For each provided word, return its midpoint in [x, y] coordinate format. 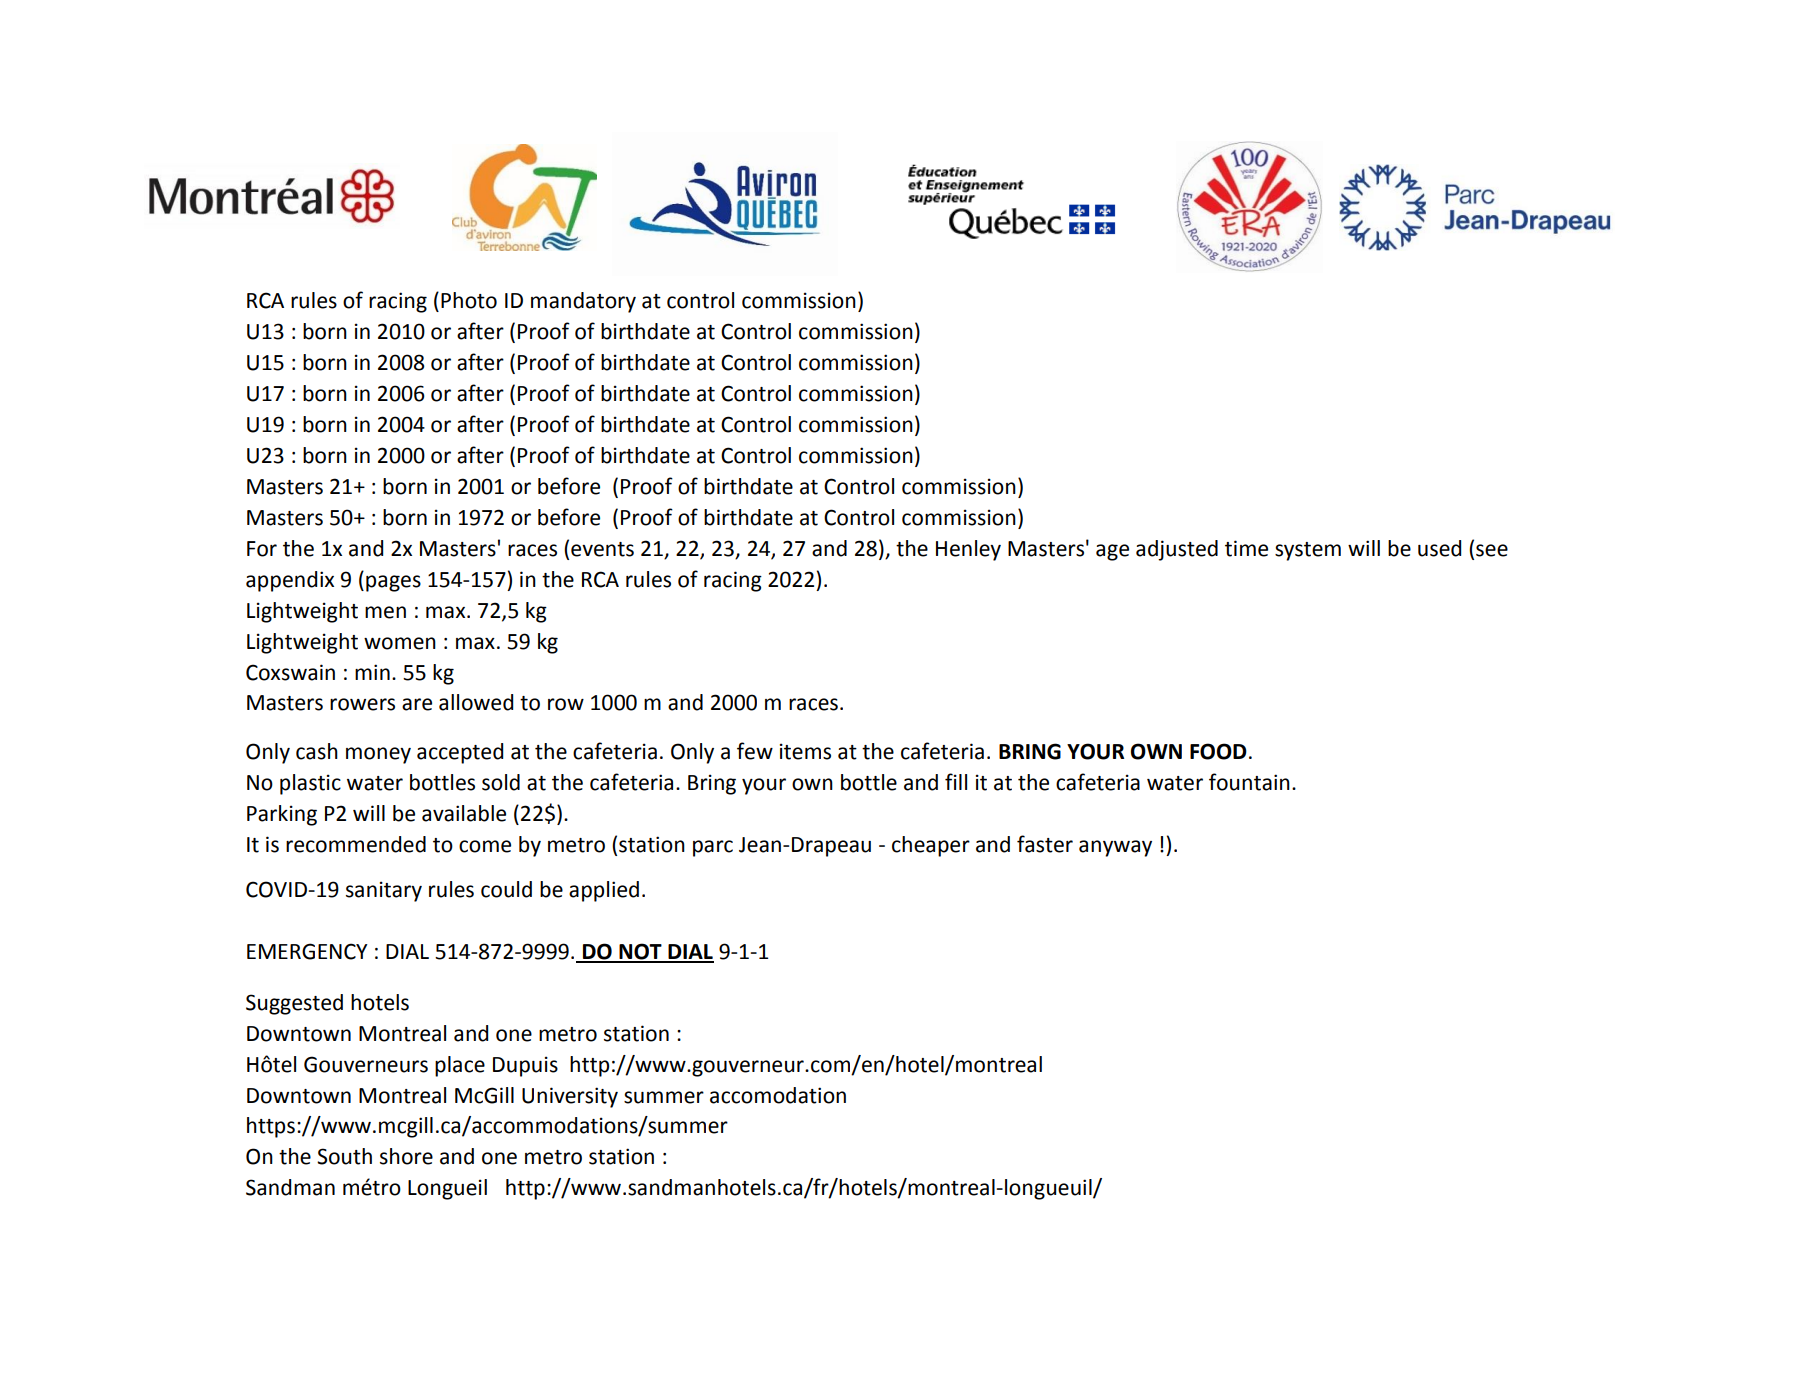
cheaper [931, 846]
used [1439, 548]
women [400, 643]
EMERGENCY [307, 951]
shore [406, 1156]
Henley [968, 550]
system [1308, 551]
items [805, 751]
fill [956, 781]
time [1246, 548]
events [602, 549]
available [464, 813]
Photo [469, 300]
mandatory [583, 302]
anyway [1115, 848]
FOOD [1218, 751]
